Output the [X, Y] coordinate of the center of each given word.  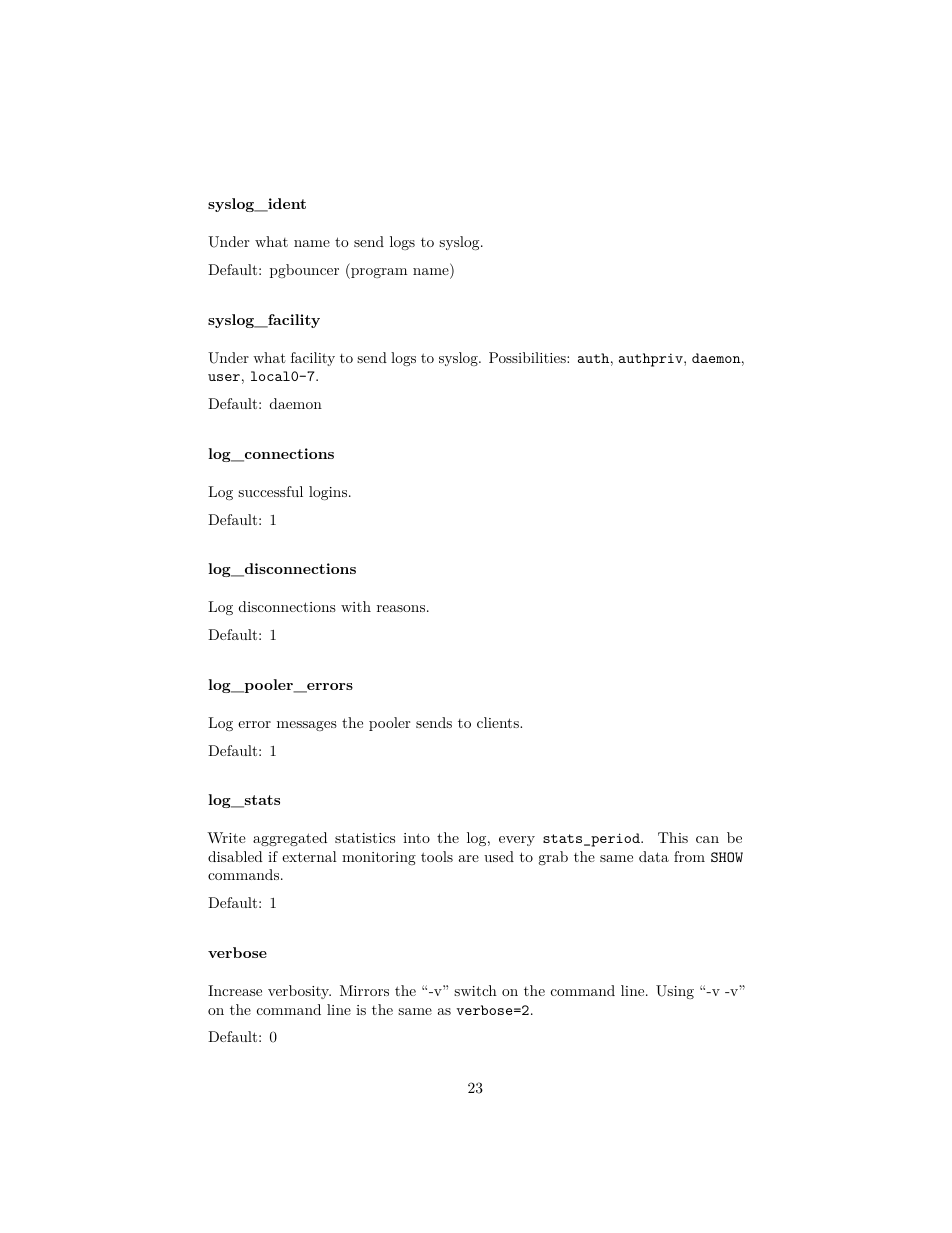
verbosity [299, 992]
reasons [401, 608]
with [356, 606]
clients [499, 722]
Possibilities [528, 357]
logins [329, 493]
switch [475, 990]
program [378, 273]
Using [675, 992]
